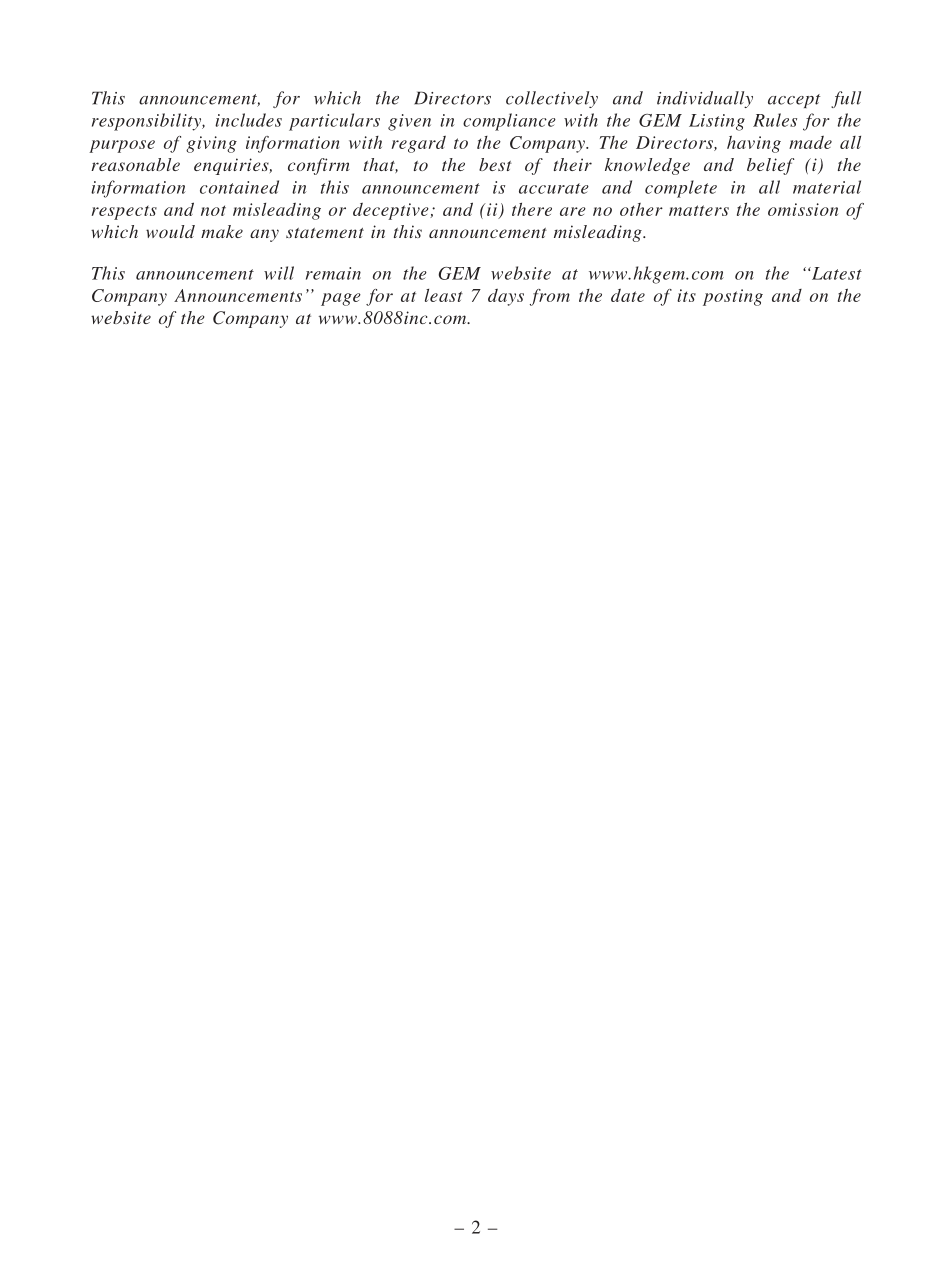 The width and height of the document is (952, 1270). I want to click on accept, so click(794, 101).
